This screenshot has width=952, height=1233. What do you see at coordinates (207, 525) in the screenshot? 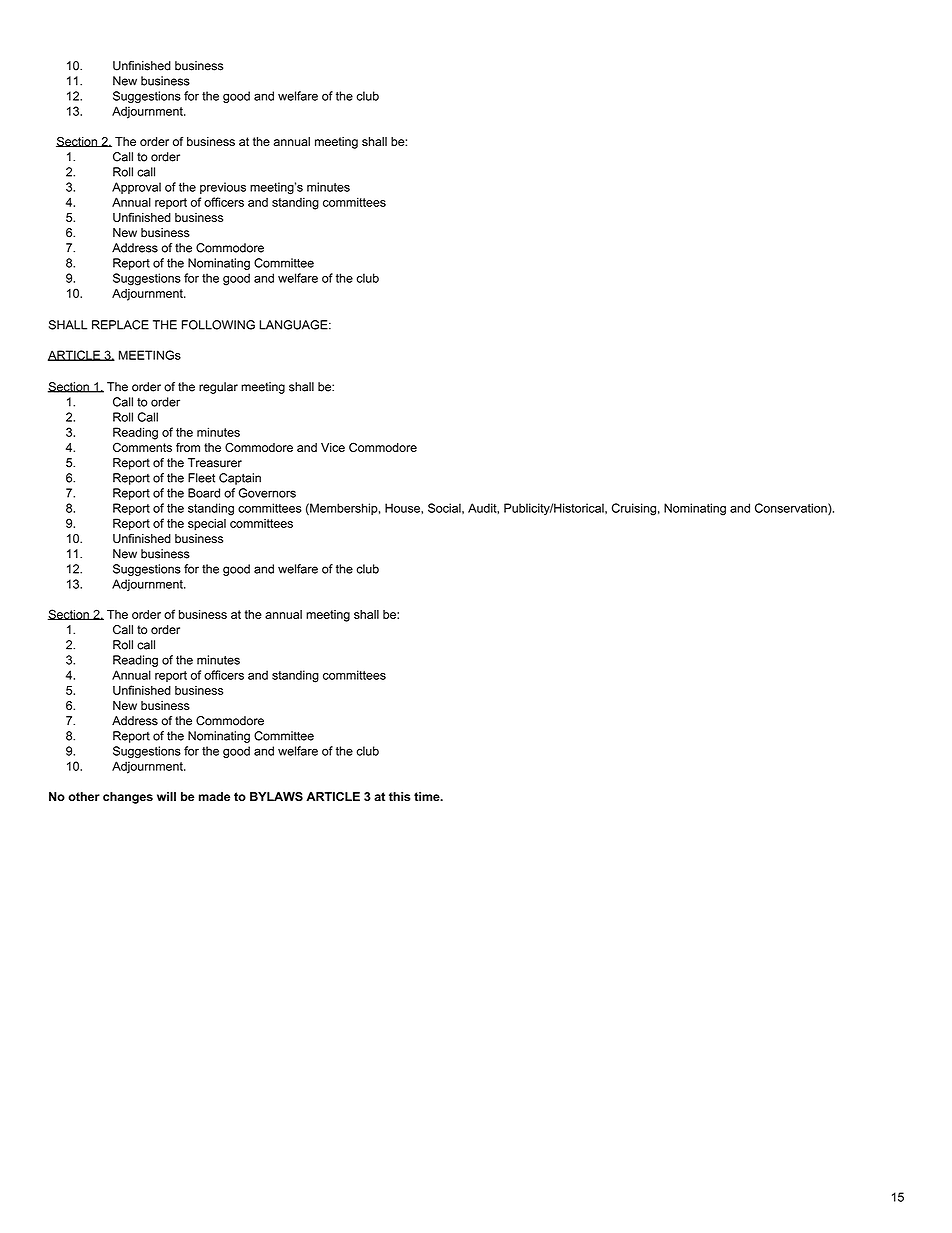
I see `special` at bounding box center [207, 525].
